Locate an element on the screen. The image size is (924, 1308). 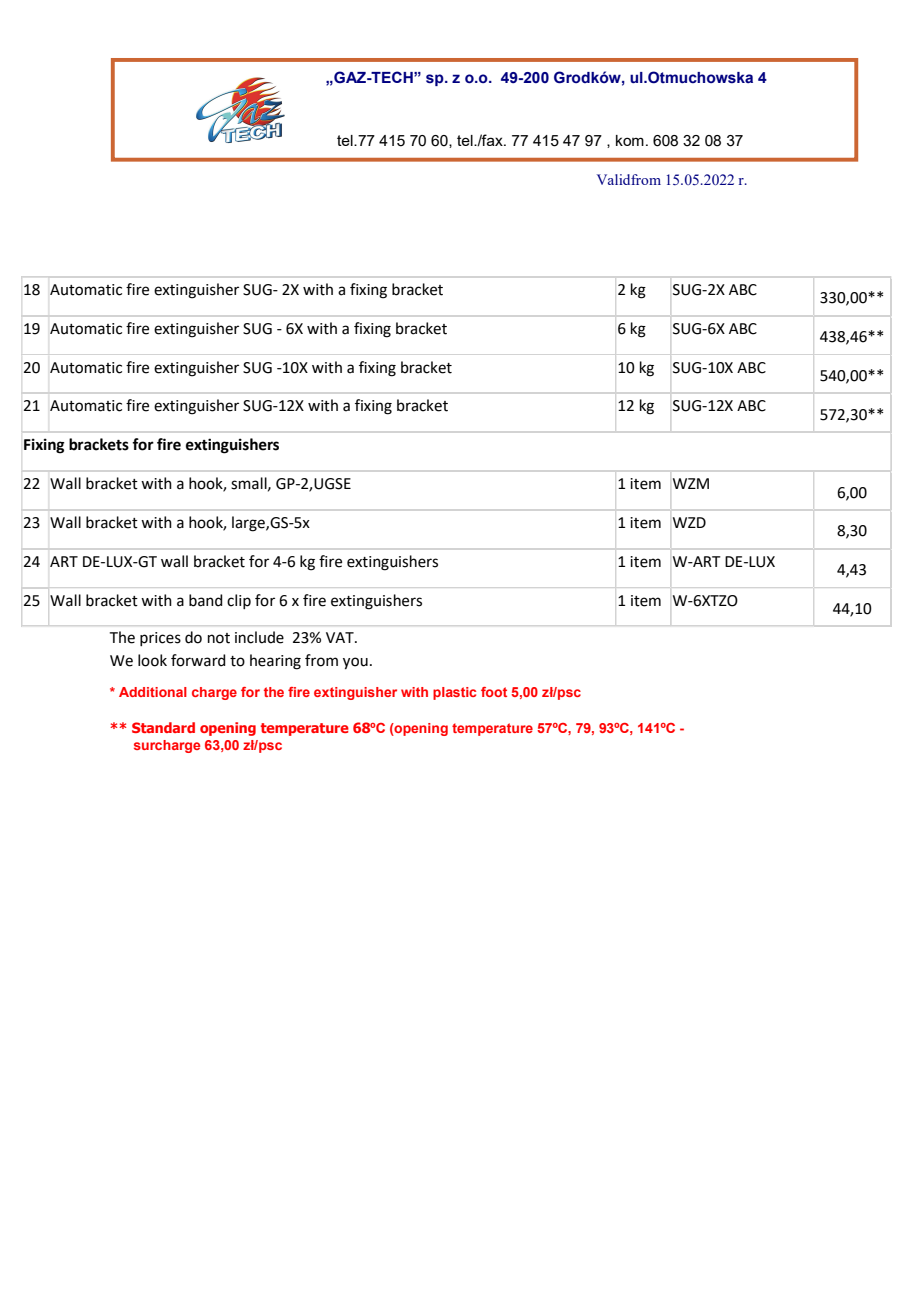
kom is located at coordinates (630, 140).
